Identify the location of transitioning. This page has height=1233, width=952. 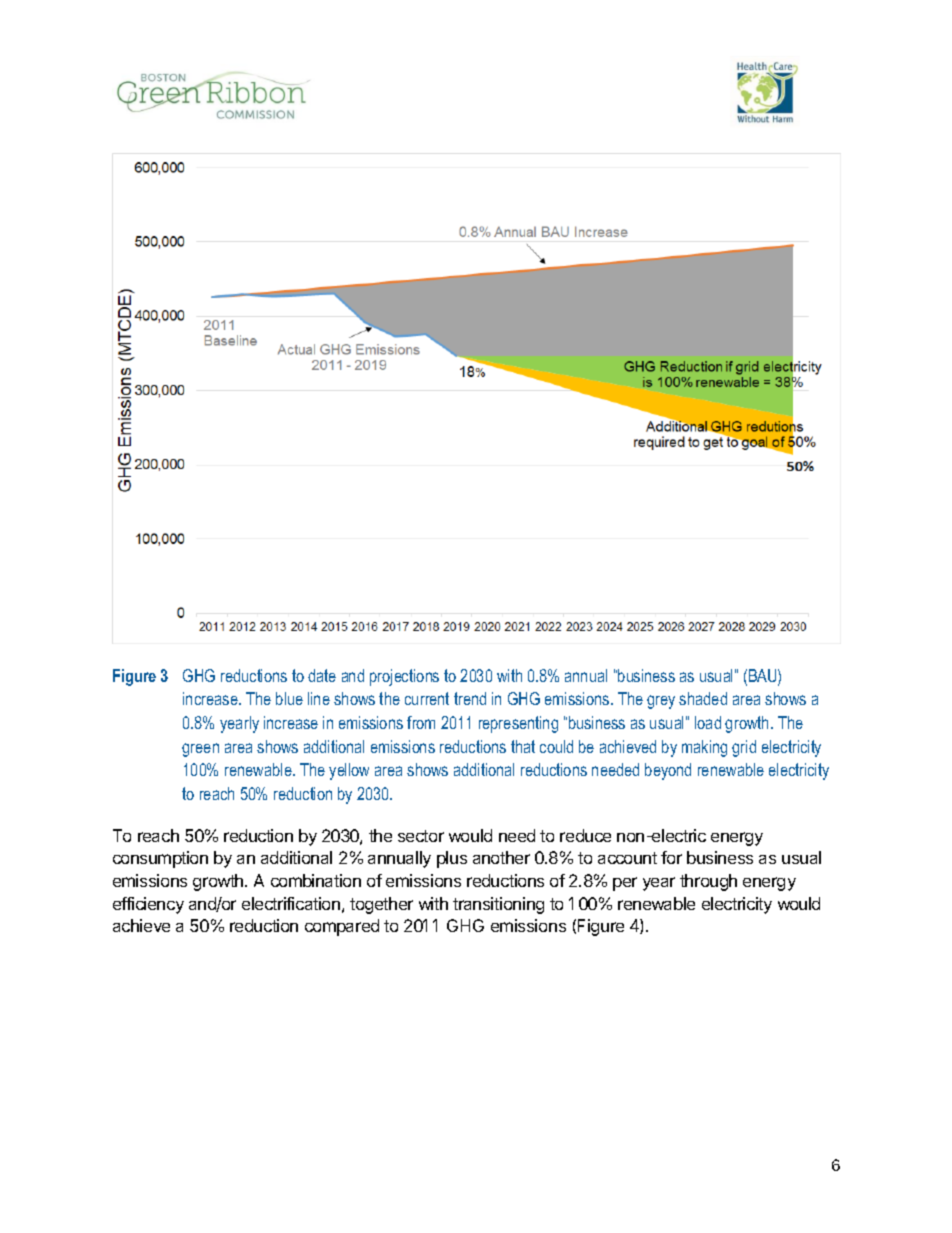
(498, 905).
